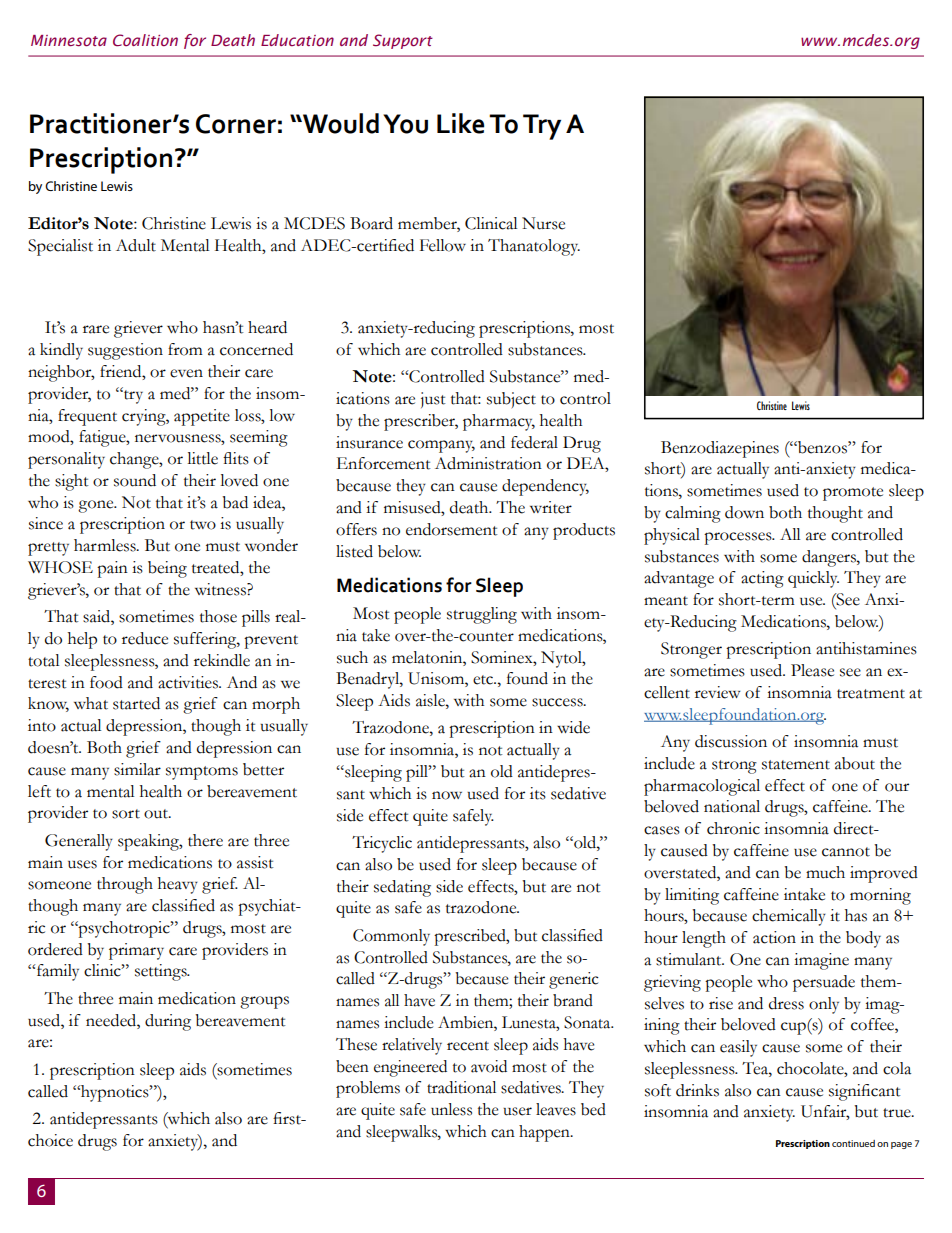 The height and width of the screenshot is (1233, 952). What do you see at coordinates (433, 400) in the screenshot?
I see `just` at bounding box center [433, 400].
